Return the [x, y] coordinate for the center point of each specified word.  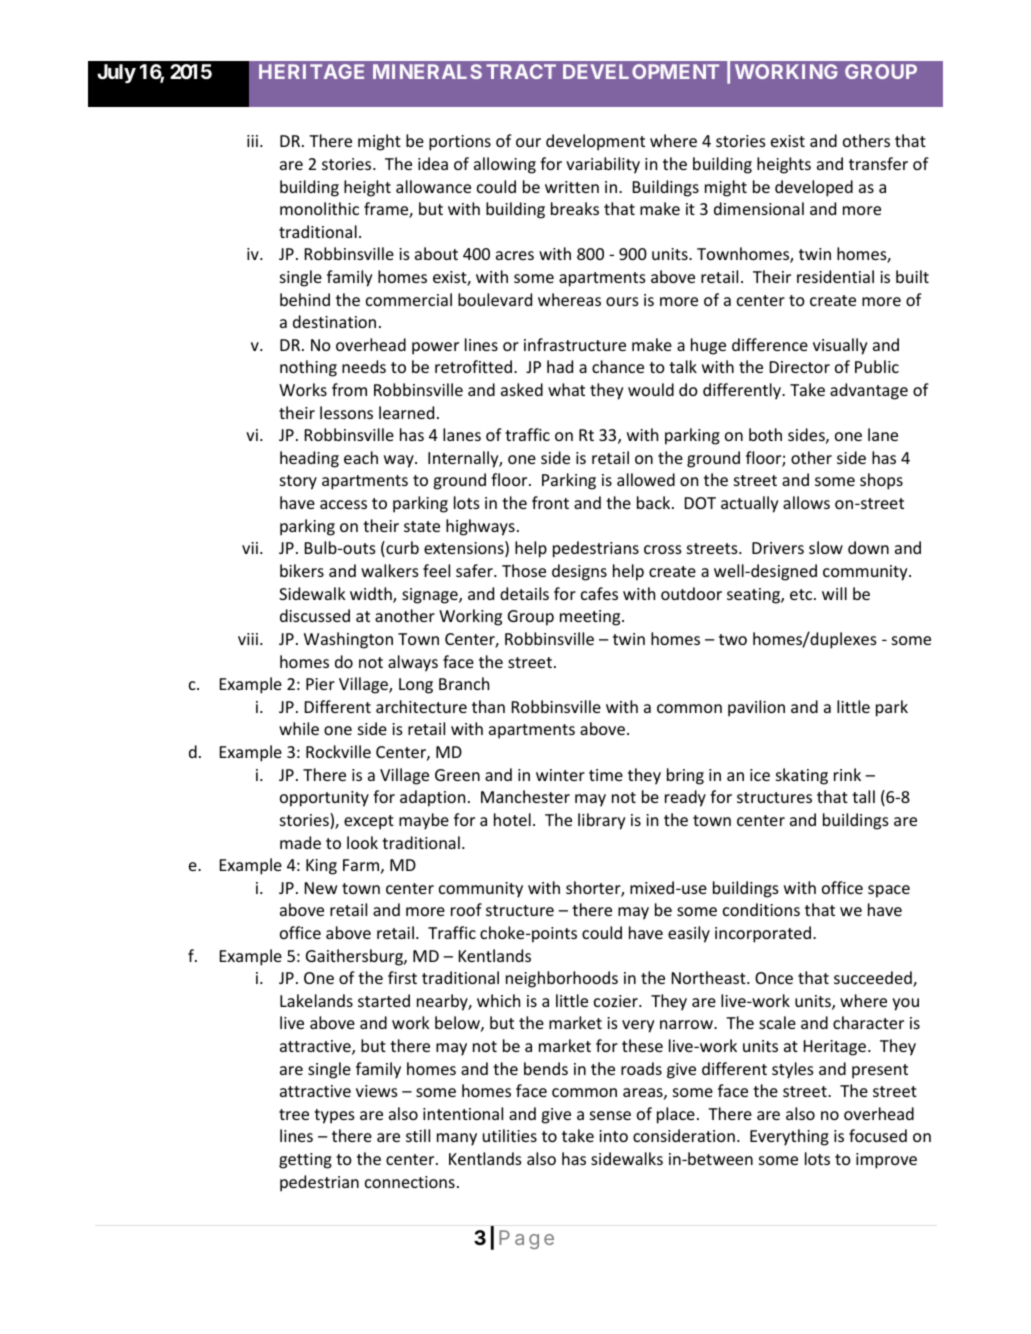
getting [305, 1161]
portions [460, 143]
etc [802, 594]
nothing [308, 368]
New [321, 888]
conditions [761, 909]
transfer [878, 163]
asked [522, 389]
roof [466, 909]
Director [800, 367]
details [524, 593]
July [116, 73]
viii [248, 639]
